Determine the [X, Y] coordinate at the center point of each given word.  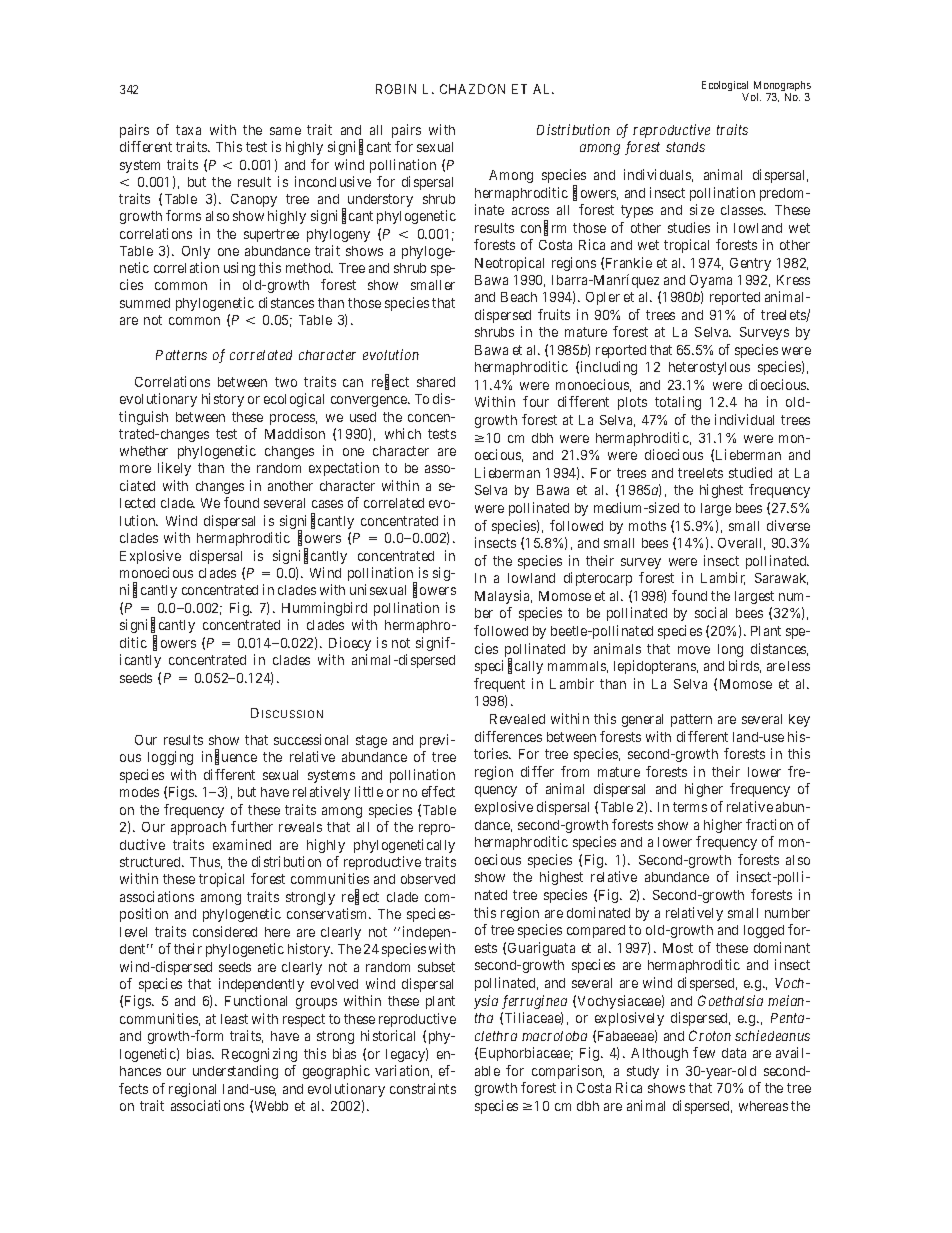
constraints [423, 1088]
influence [229, 758]
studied [750, 472]
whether [144, 451]
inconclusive [333, 181]
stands [685, 147]
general [642, 720]
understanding [235, 1072]
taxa [188, 130]
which [403, 433]
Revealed [517, 719]
